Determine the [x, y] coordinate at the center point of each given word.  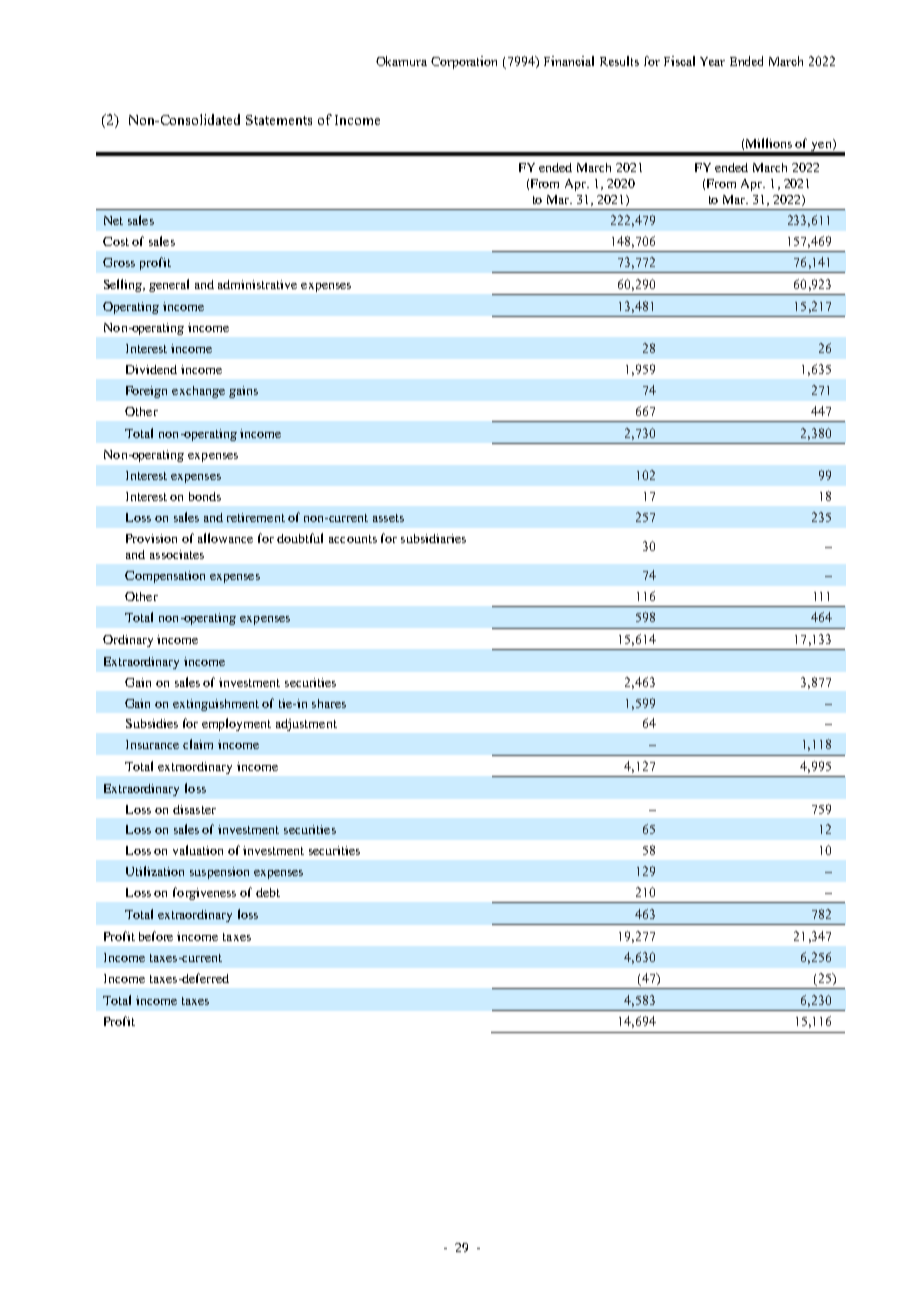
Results [619, 61]
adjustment [306, 725]
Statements [279, 120]
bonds [205, 496]
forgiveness [204, 893]
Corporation [464, 62]
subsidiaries [433, 538]
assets [388, 518]
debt [268, 892]
